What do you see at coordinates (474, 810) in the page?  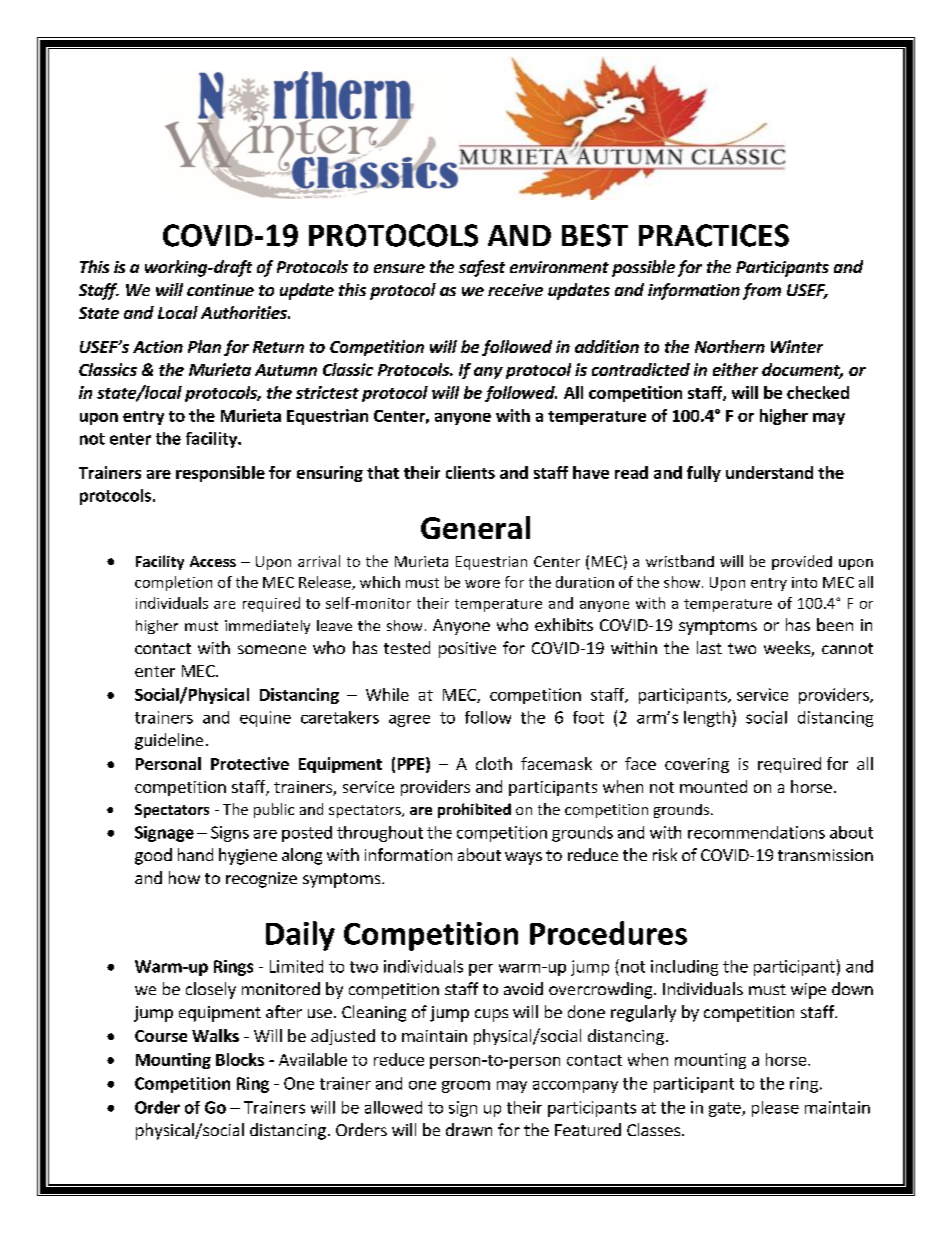 I see `prohibited` at bounding box center [474, 810].
